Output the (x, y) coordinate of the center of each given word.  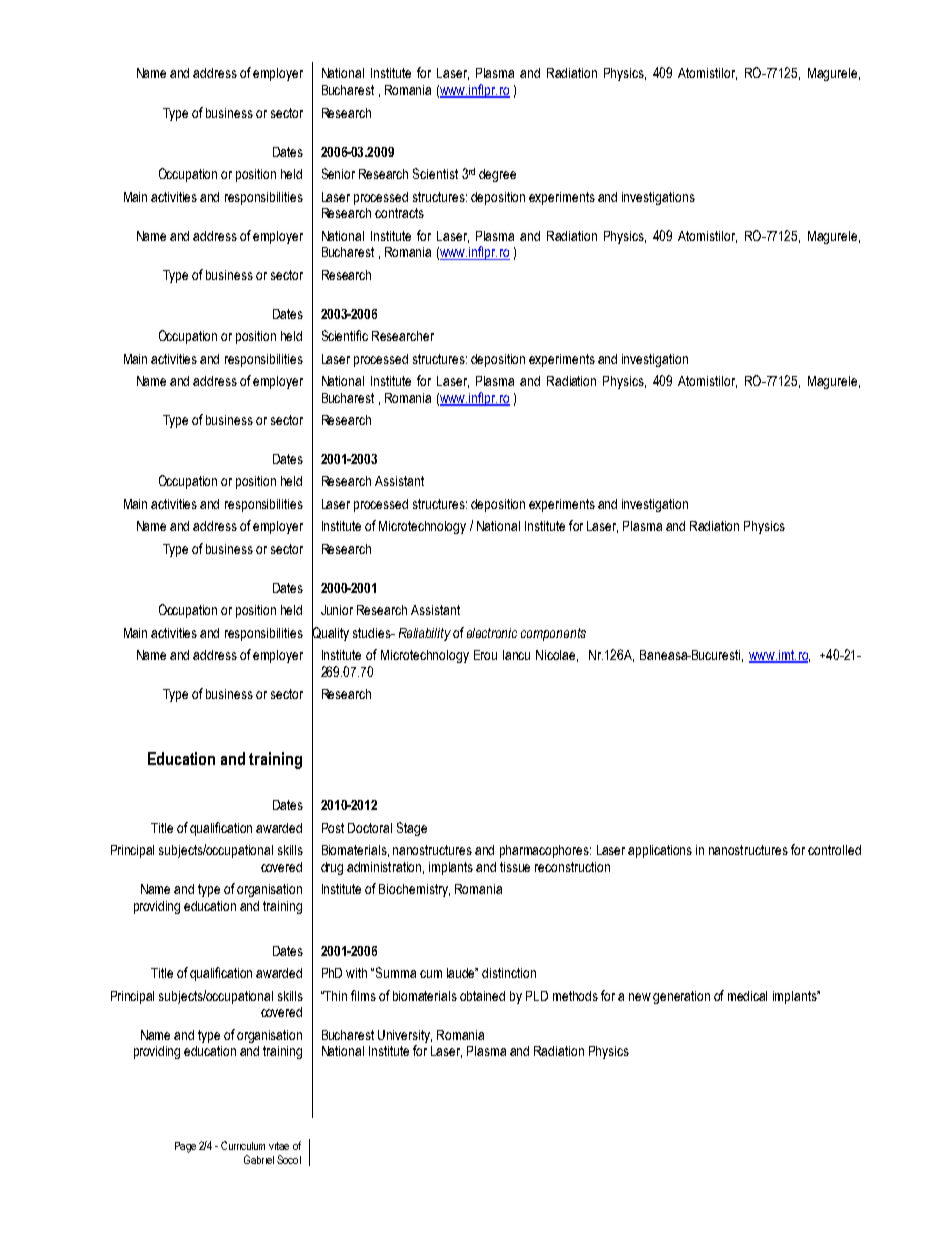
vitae (279, 1146)
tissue (515, 867)
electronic (492, 633)
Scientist (435, 173)
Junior (337, 610)
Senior (338, 173)
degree (497, 175)
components (553, 634)
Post (333, 828)
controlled (834, 850)
